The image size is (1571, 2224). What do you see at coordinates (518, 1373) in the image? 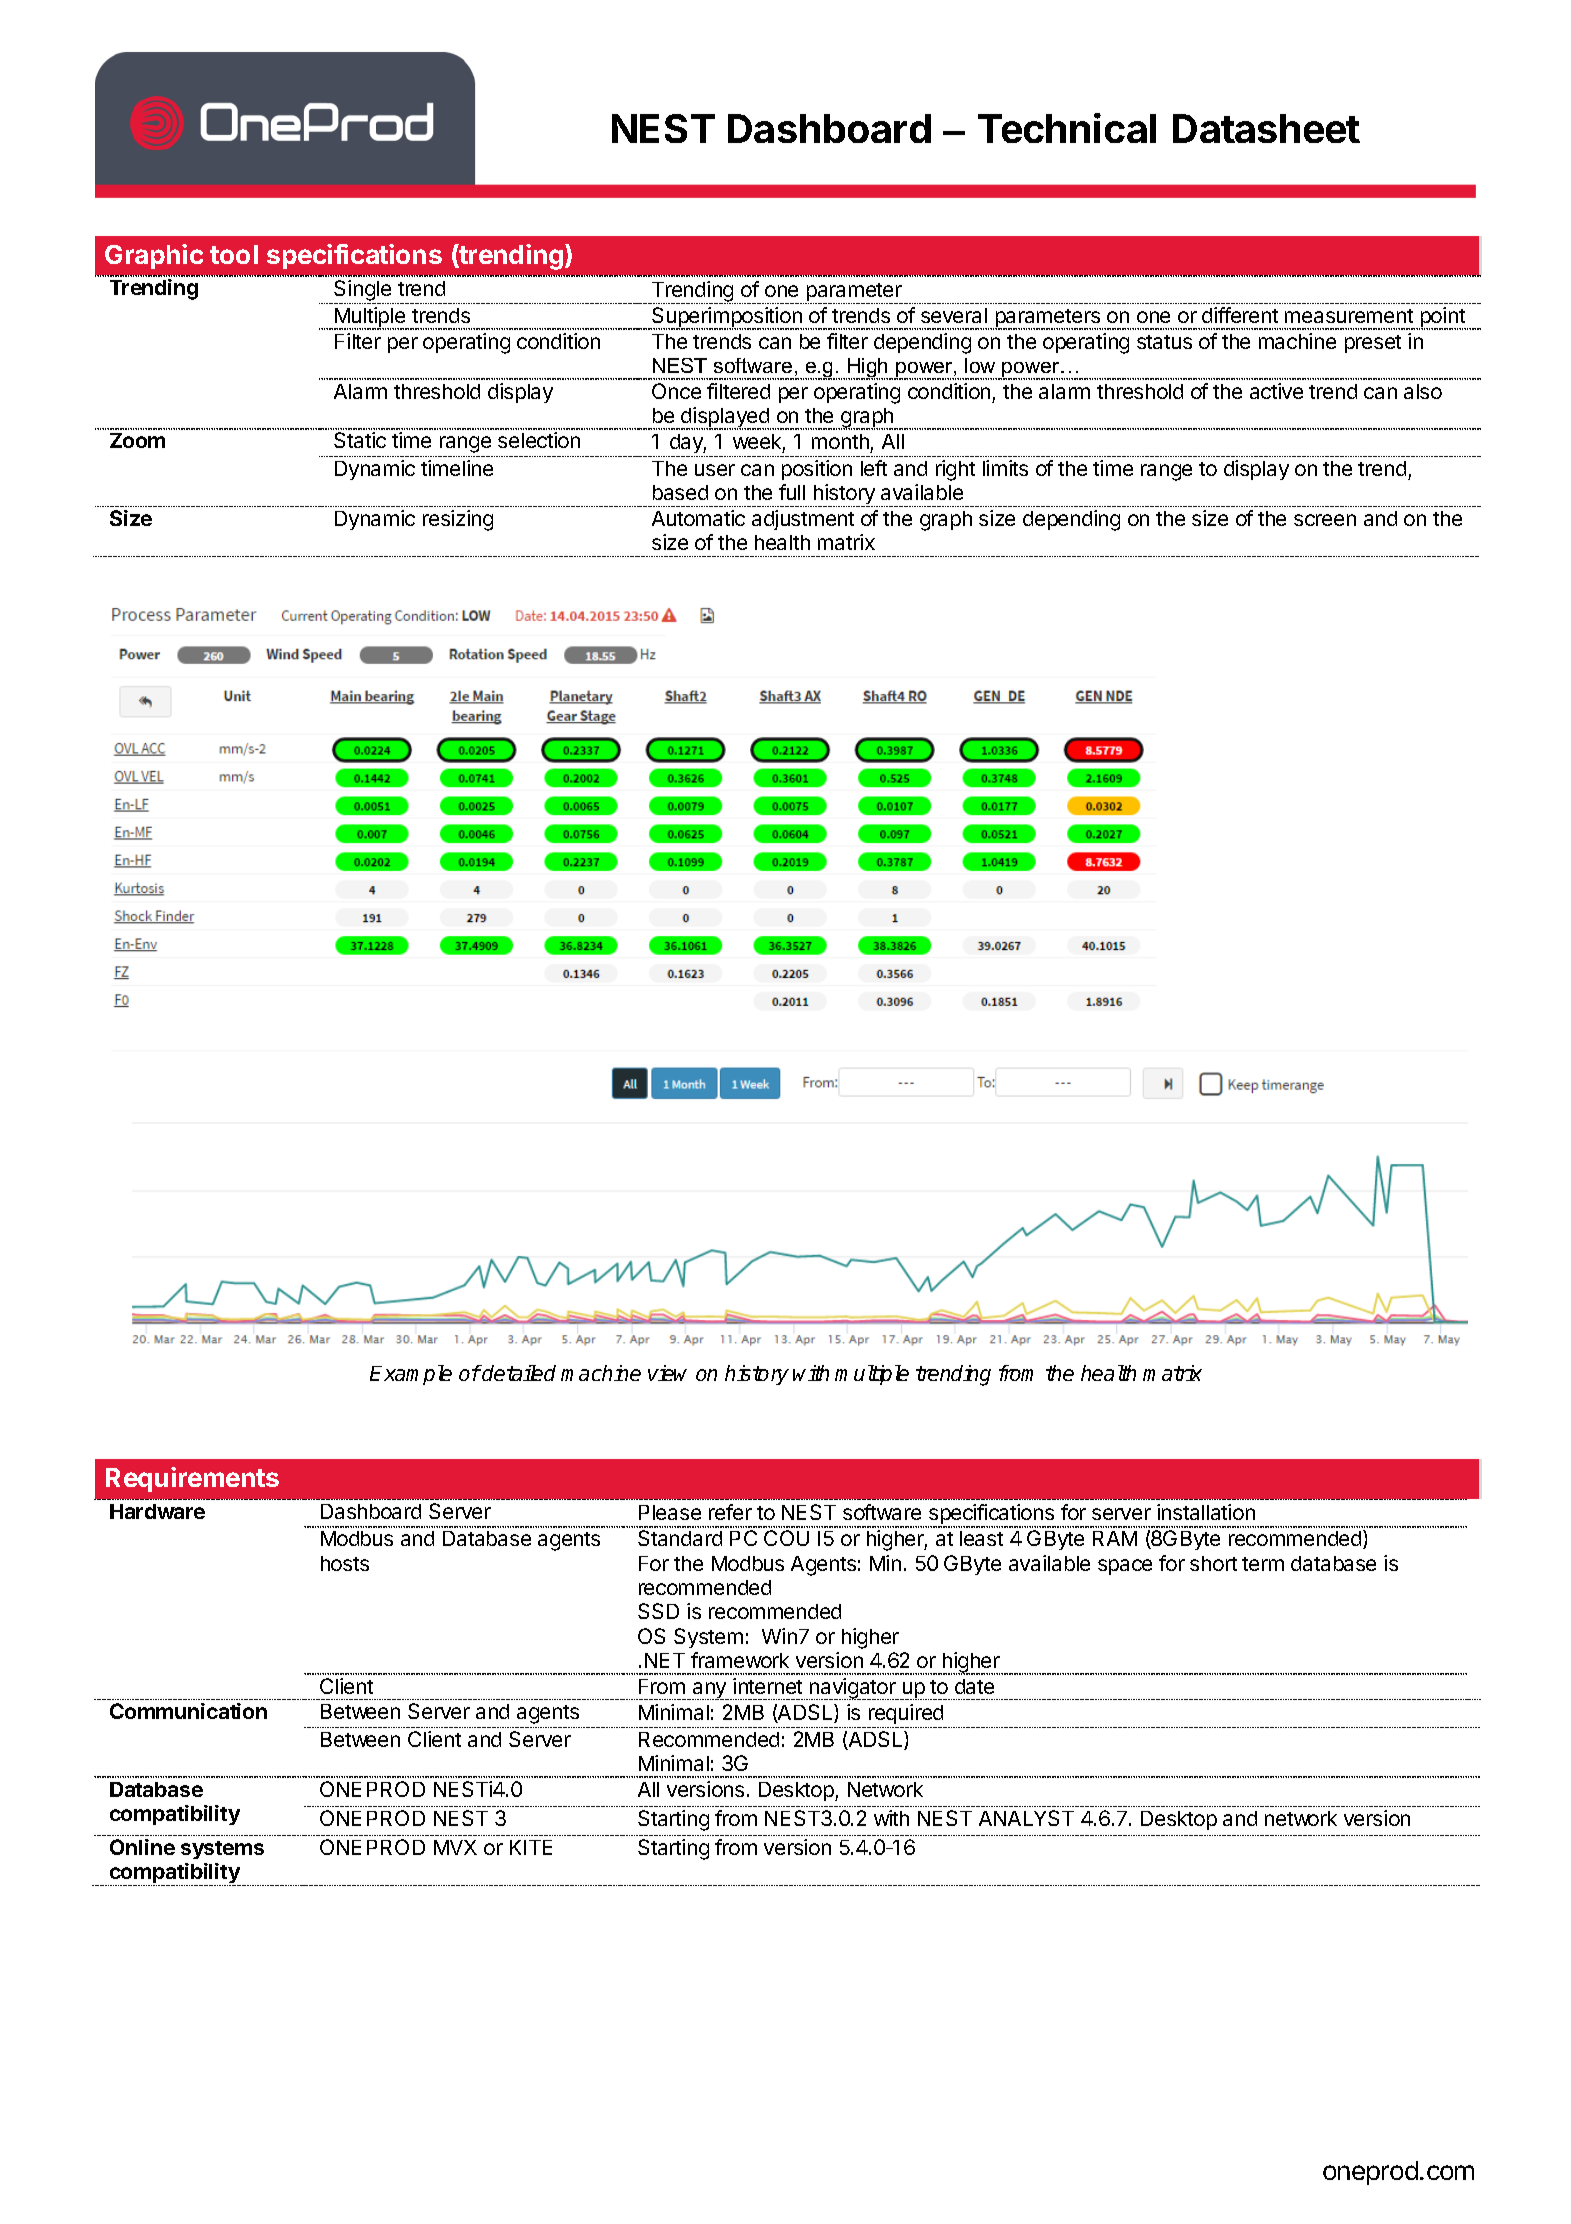
I see `detailed` at bounding box center [518, 1373].
